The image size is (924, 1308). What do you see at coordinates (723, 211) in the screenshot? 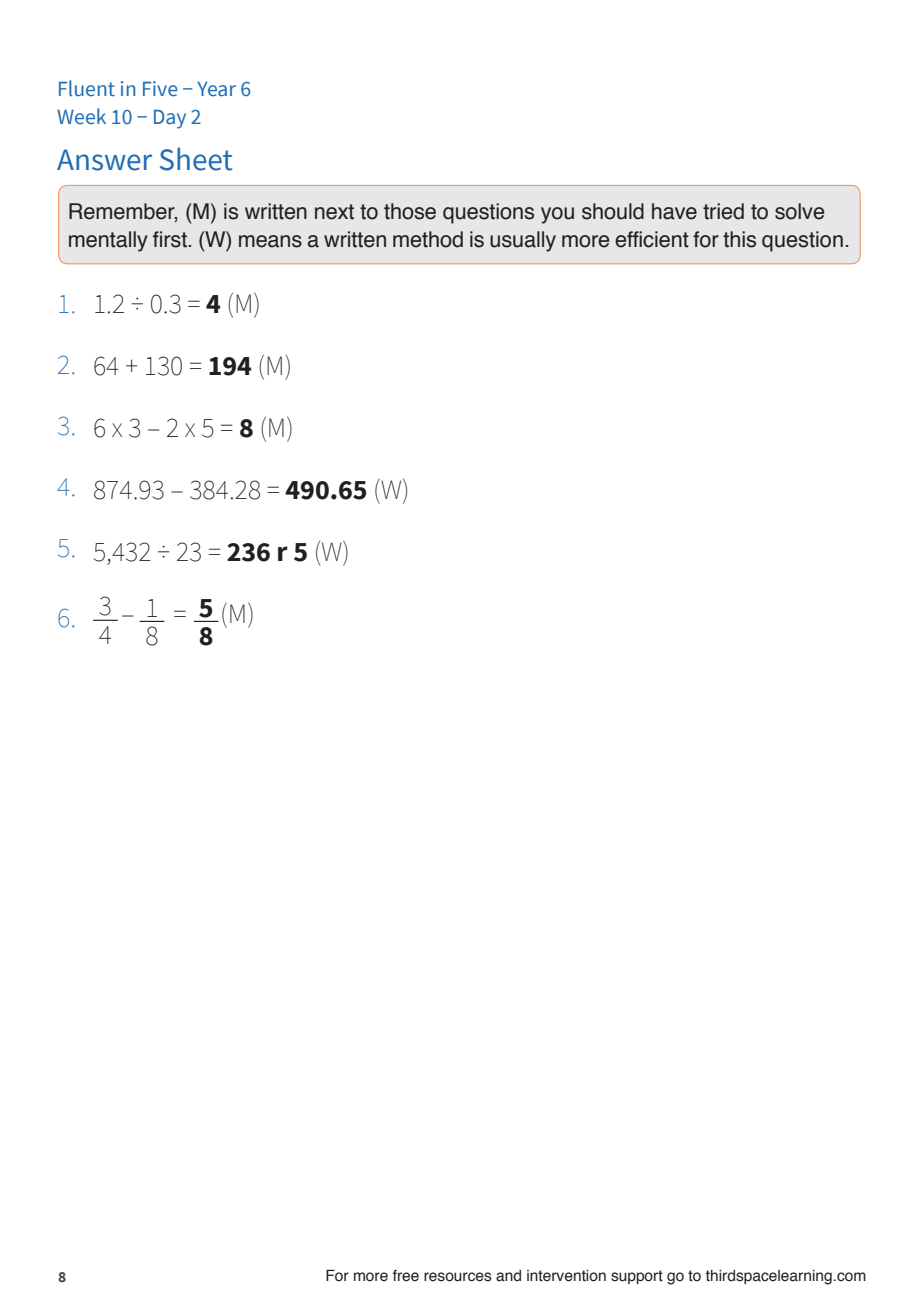
I see `tried` at bounding box center [723, 211].
